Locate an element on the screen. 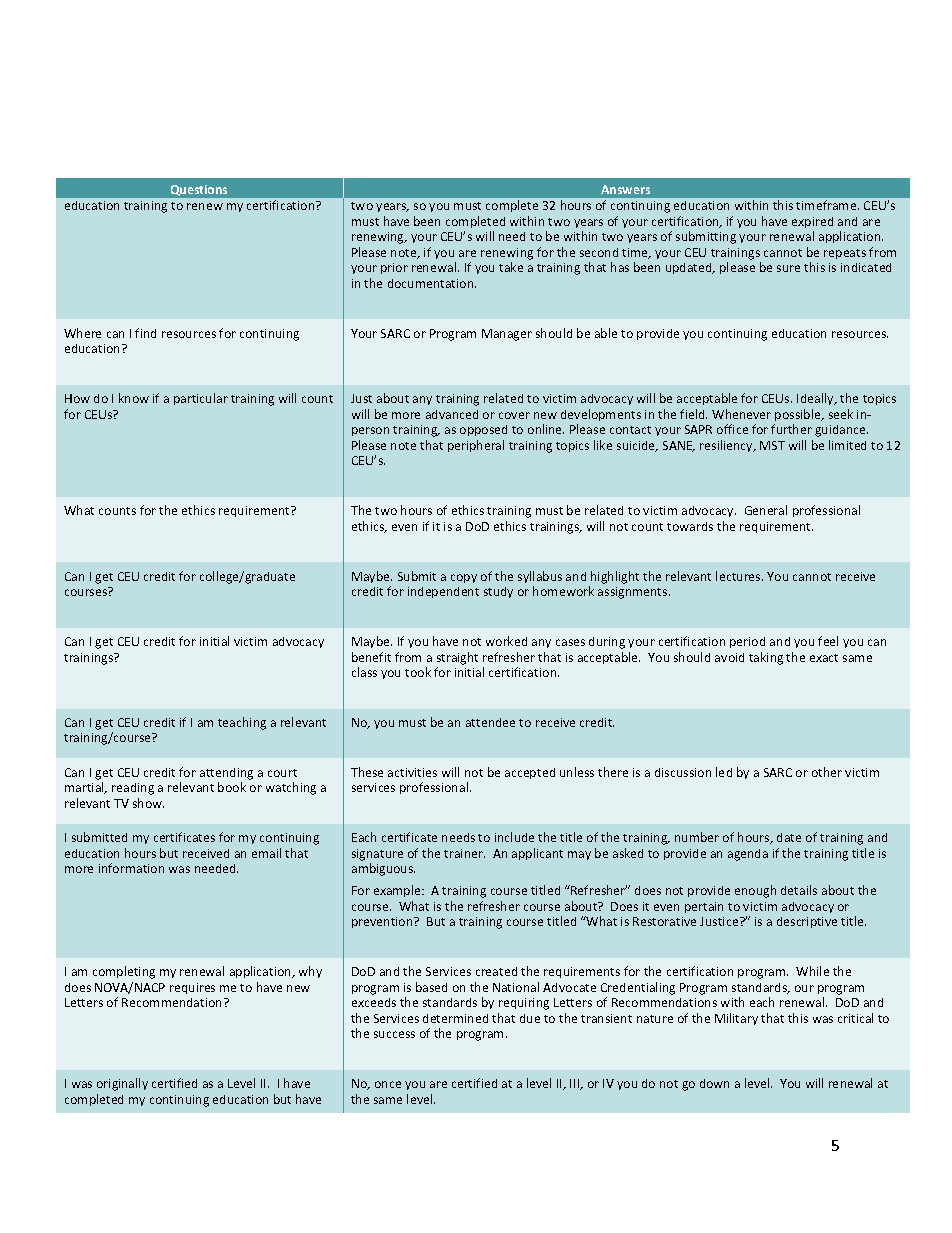  opposed is located at coordinates (483, 430).
